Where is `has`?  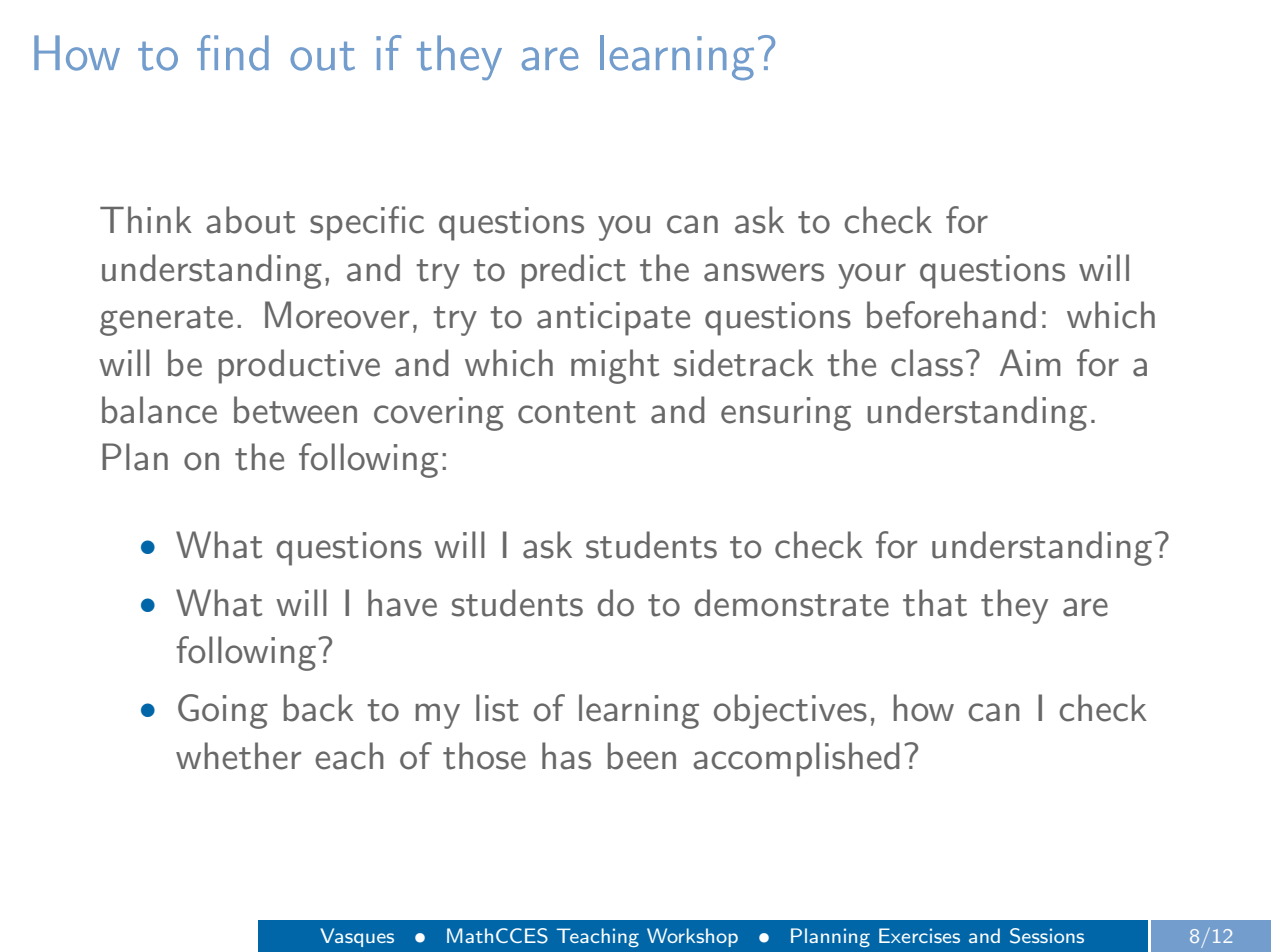
has is located at coordinates (566, 756).
